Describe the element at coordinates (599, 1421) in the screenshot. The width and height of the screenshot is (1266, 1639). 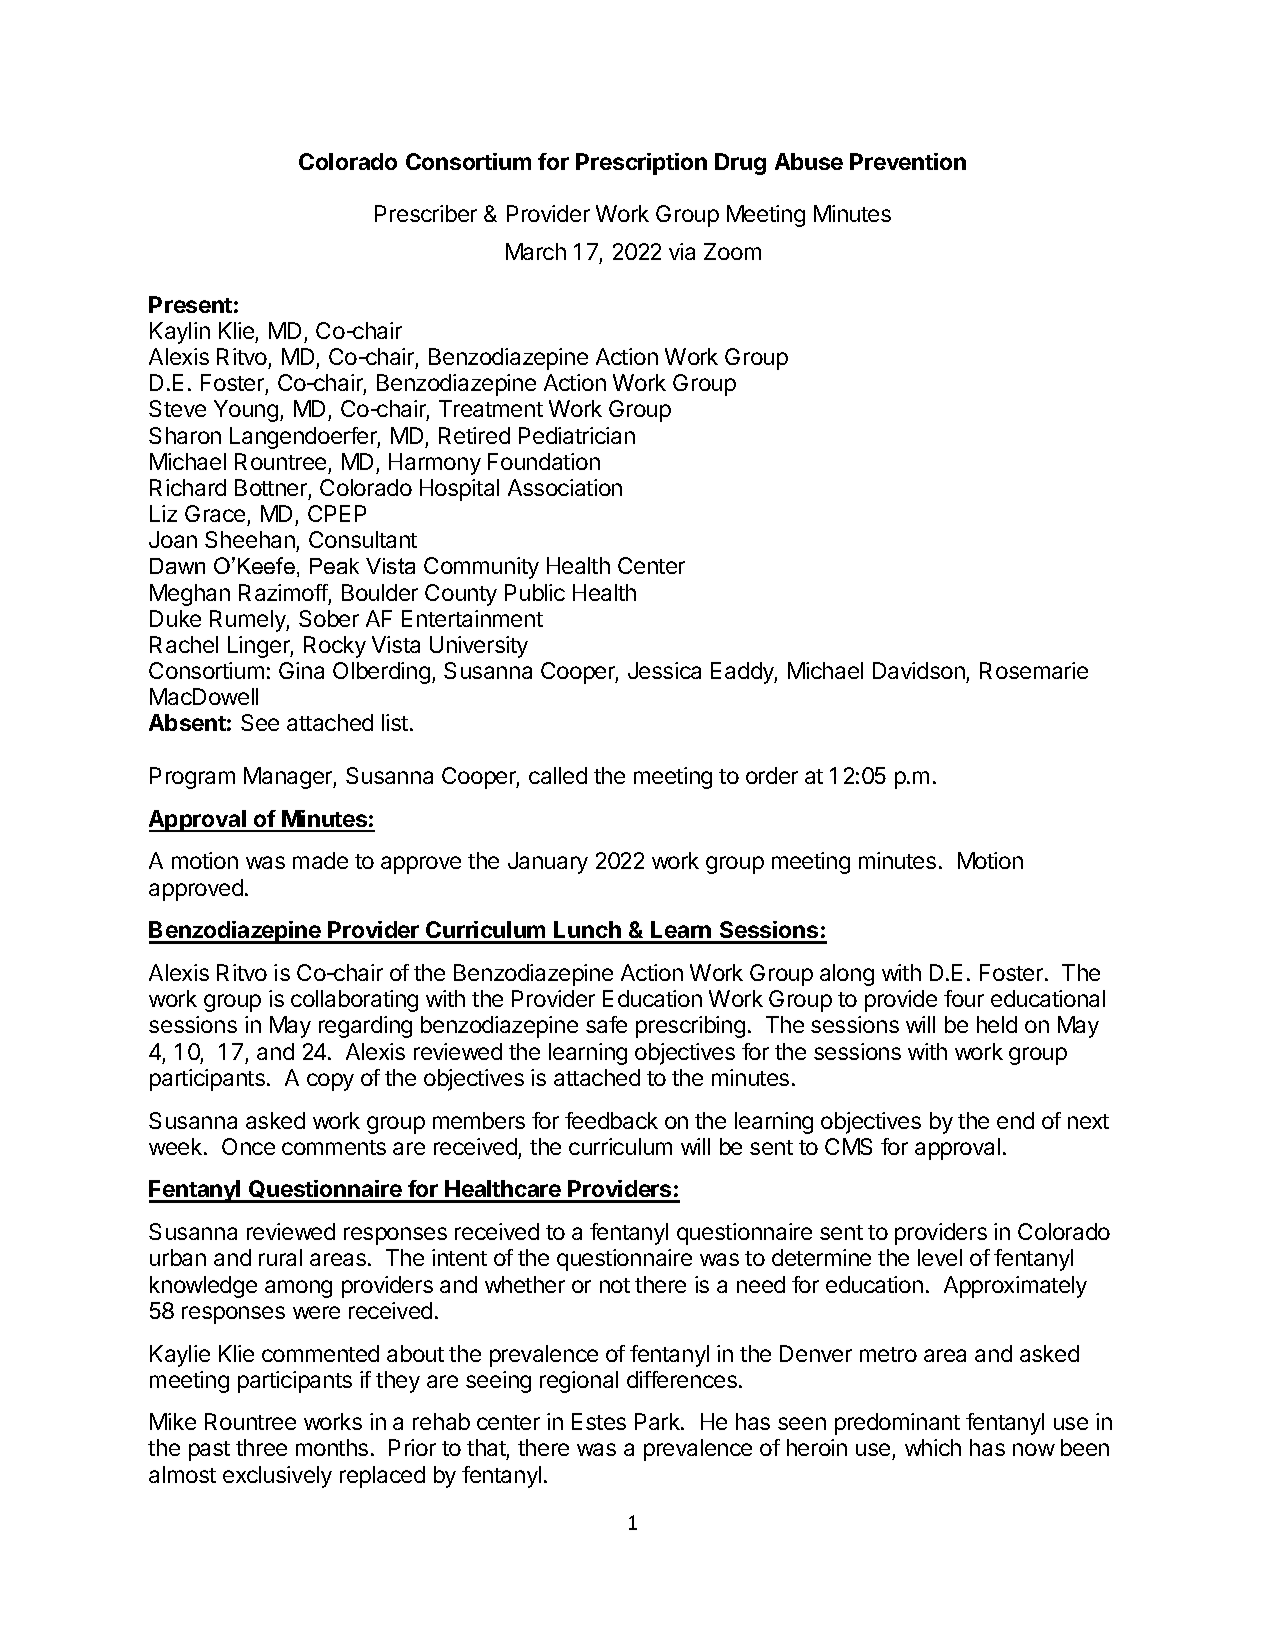
I see `Estes` at that location.
